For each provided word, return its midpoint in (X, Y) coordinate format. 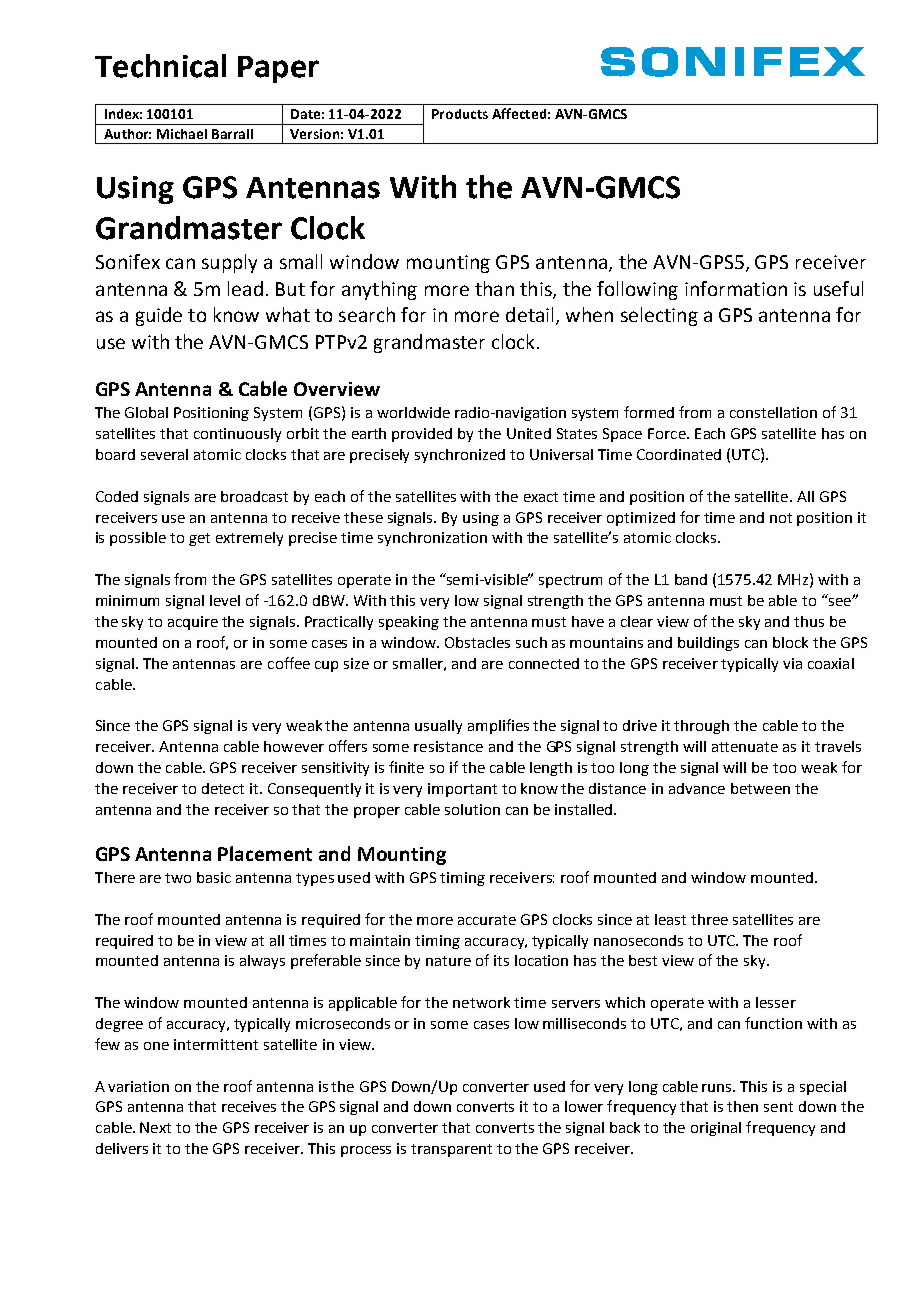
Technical (160, 66)
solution (472, 809)
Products (460, 114)
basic (214, 877)
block (790, 642)
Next (155, 1127)
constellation (773, 412)
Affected (519, 113)
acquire (193, 623)
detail (529, 314)
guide (159, 316)
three (709, 919)
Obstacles (477, 642)
